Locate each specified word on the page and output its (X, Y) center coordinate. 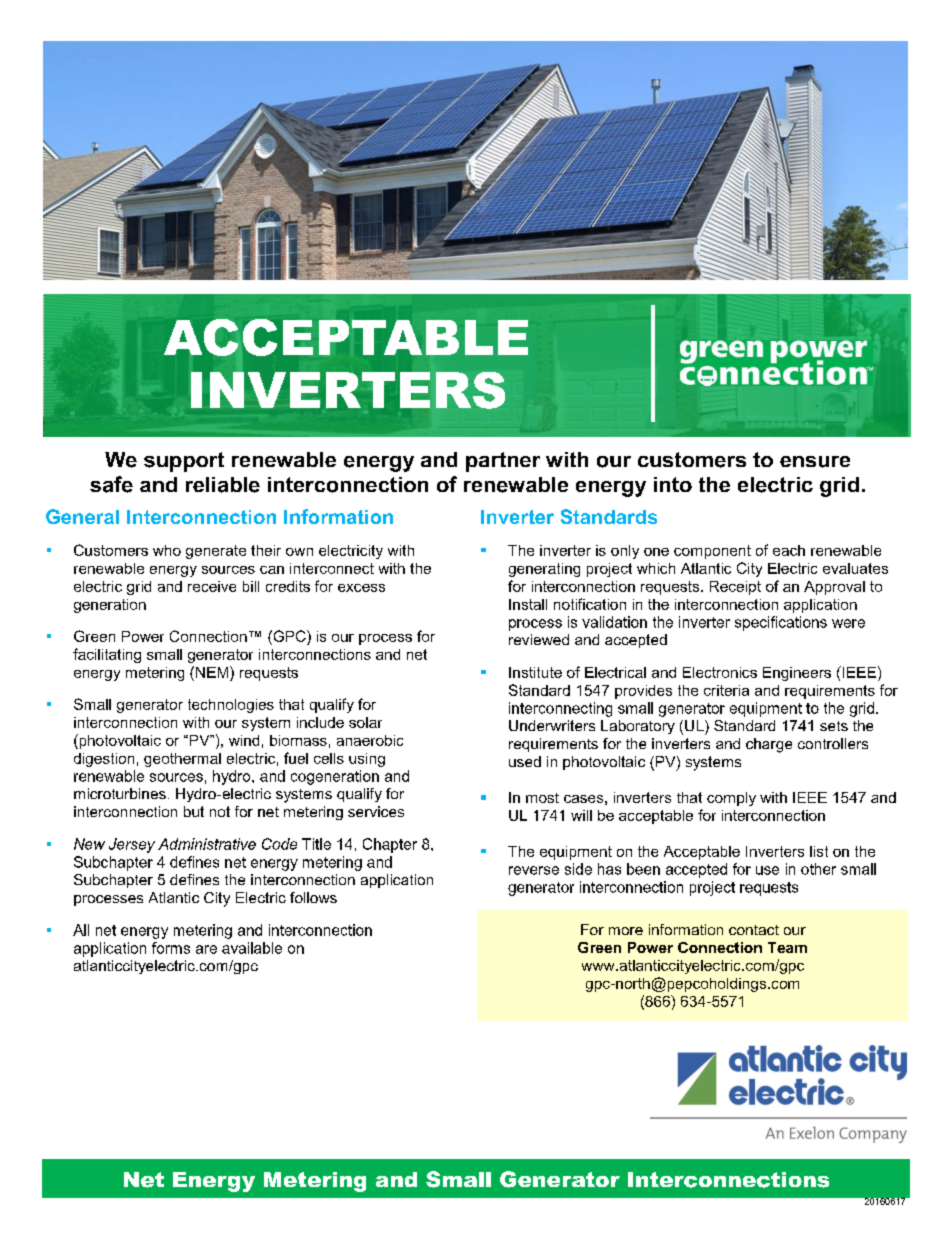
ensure (815, 462)
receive (212, 586)
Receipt (735, 588)
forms (171, 948)
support (184, 462)
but (194, 811)
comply (731, 799)
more (626, 931)
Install (528, 604)
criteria (726, 690)
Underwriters (552, 725)
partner (503, 462)
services (376, 811)
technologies (231, 706)
